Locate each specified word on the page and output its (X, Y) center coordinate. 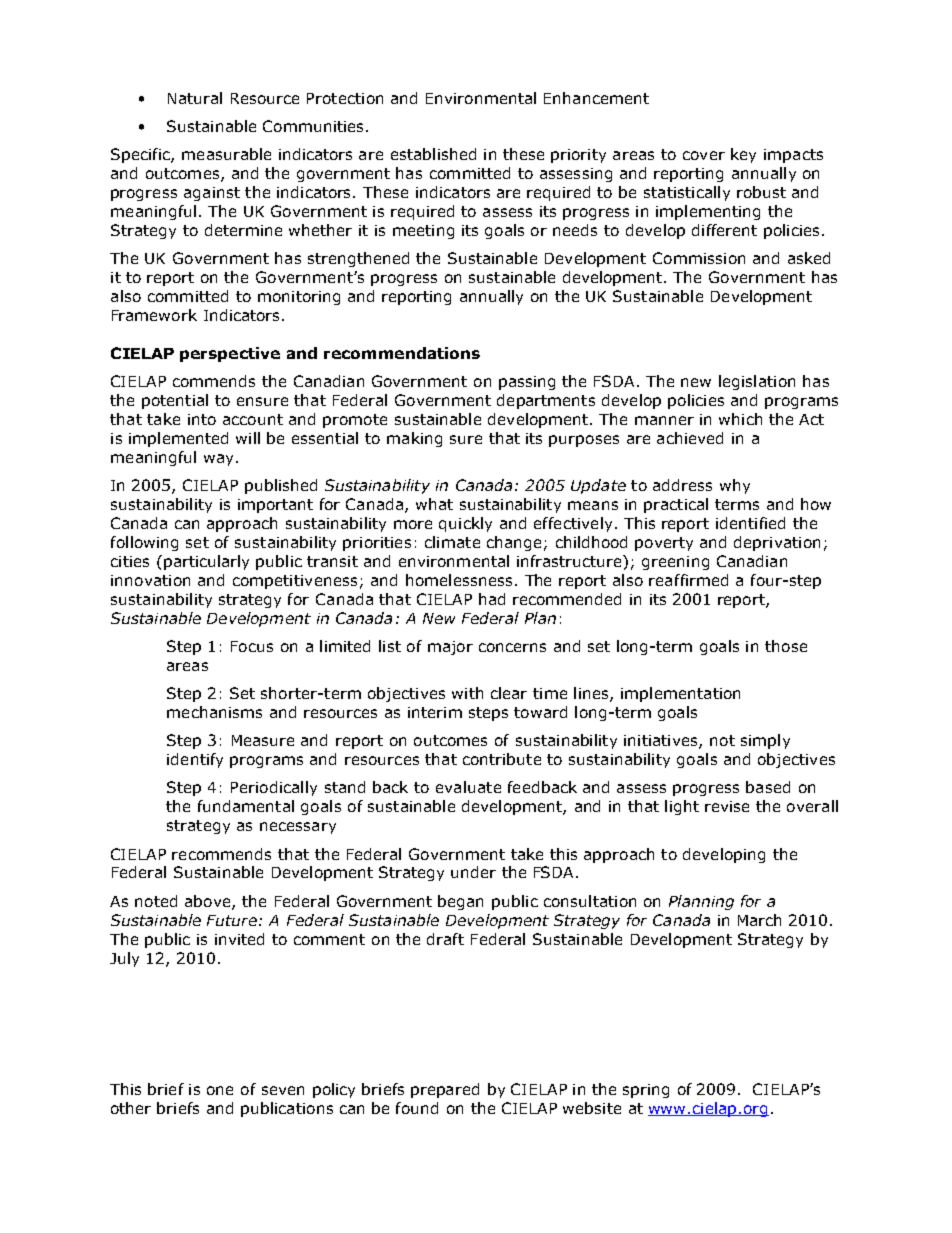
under (473, 872)
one (220, 1090)
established (433, 154)
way (218, 460)
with (467, 693)
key (743, 155)
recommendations (402, 353)
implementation (680, 694)
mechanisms (214, 712)
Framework (154, 315)
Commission (699, 258)
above (209, 902)
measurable (226, 154)
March (759, 920)
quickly (465, 524)
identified (750, 523)
